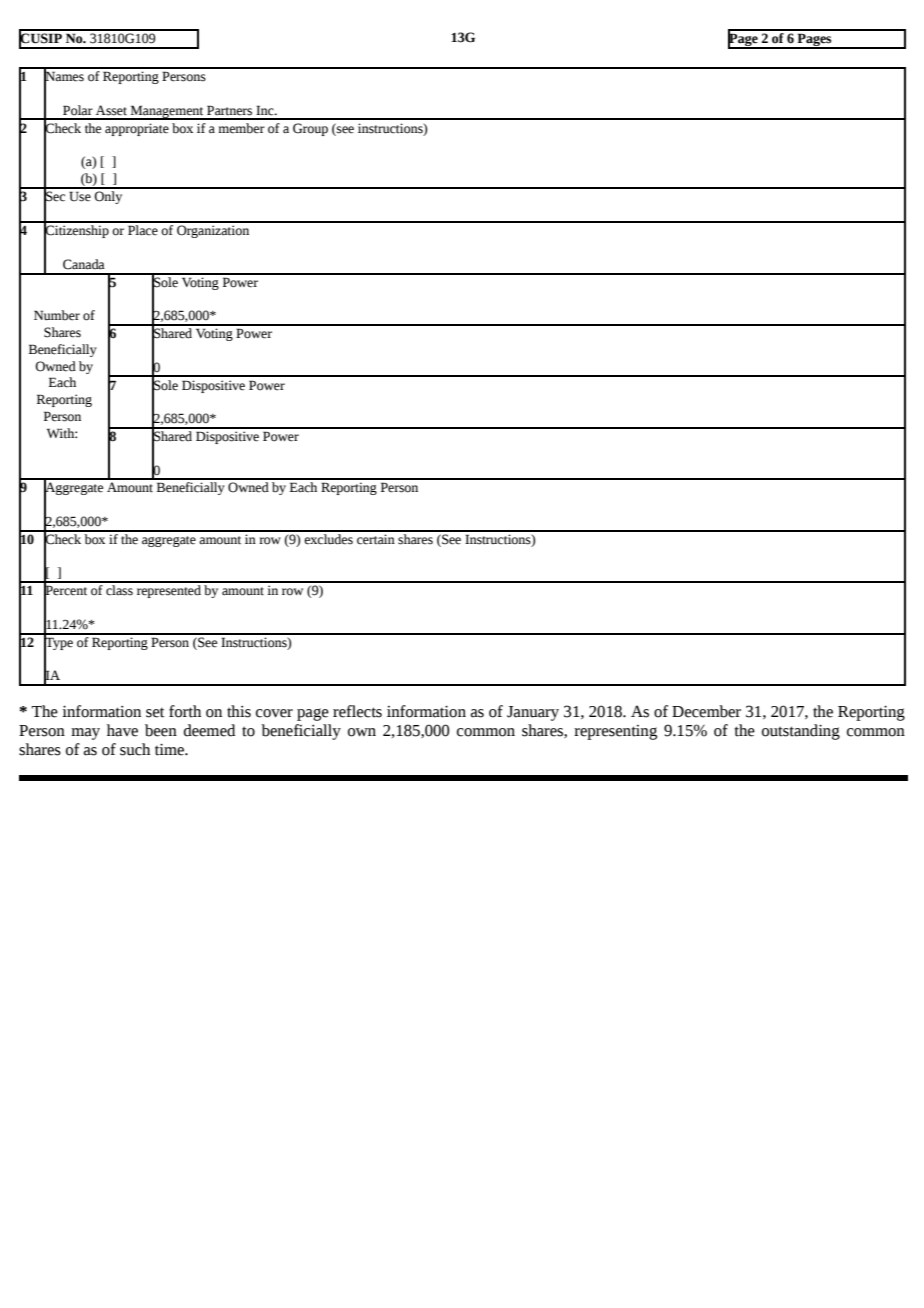  Describe the element at coordinates (57, 315) in the page. I see `Number` at that location.
